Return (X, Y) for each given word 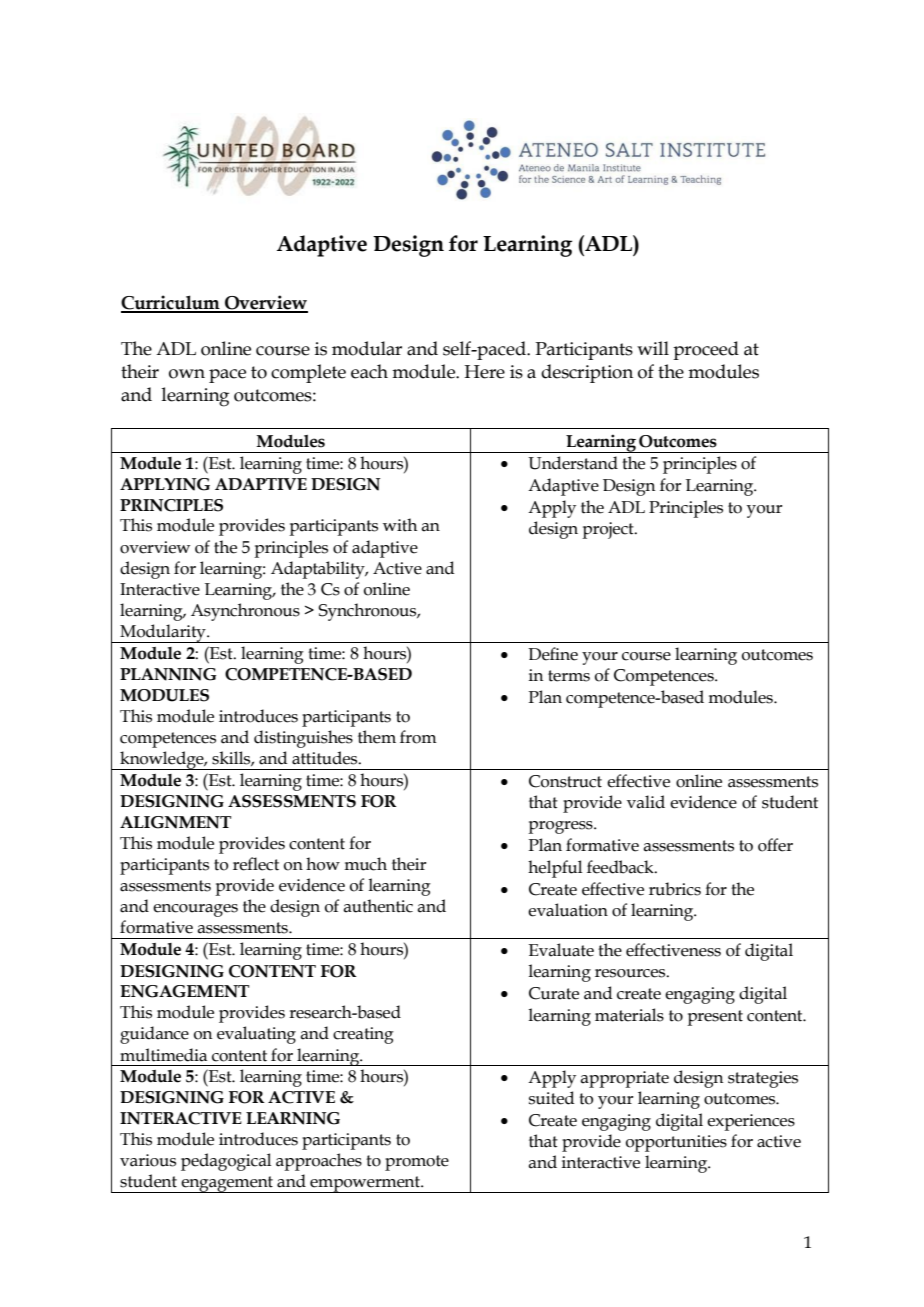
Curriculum (171, 303)
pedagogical (226, 1162)
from (418, 737)
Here (484, 372)
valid (646, 802)
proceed (706, 350)
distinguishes (303, 739)
